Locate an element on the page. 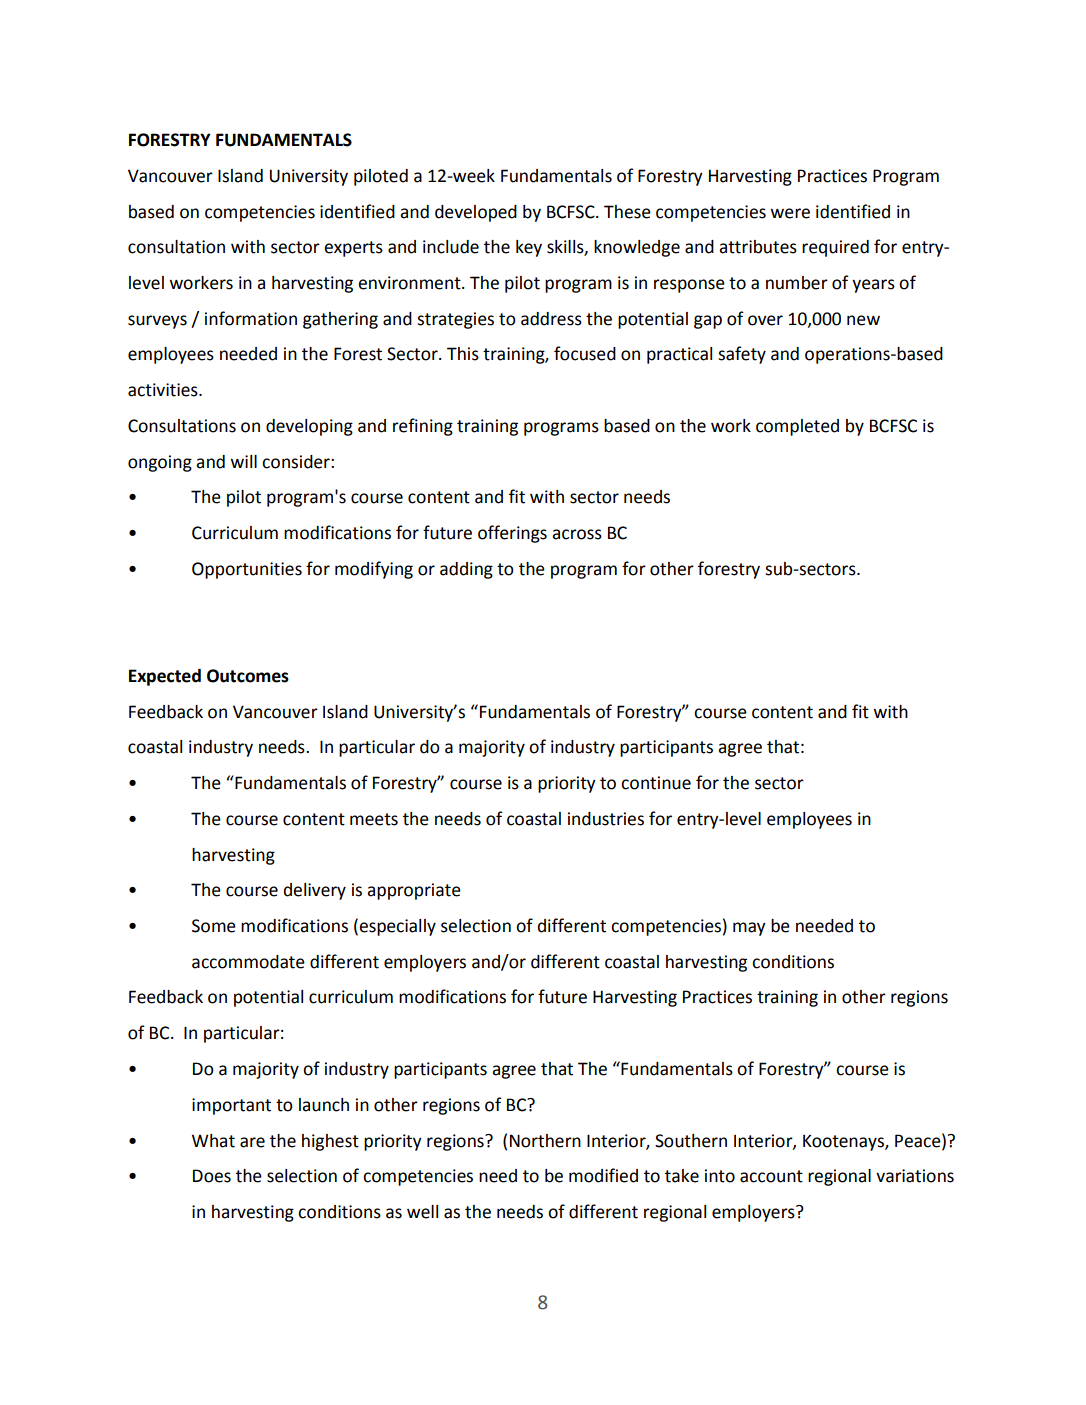 This document has width=1086, height=1405. account is located at coordinates (771, 1176).
